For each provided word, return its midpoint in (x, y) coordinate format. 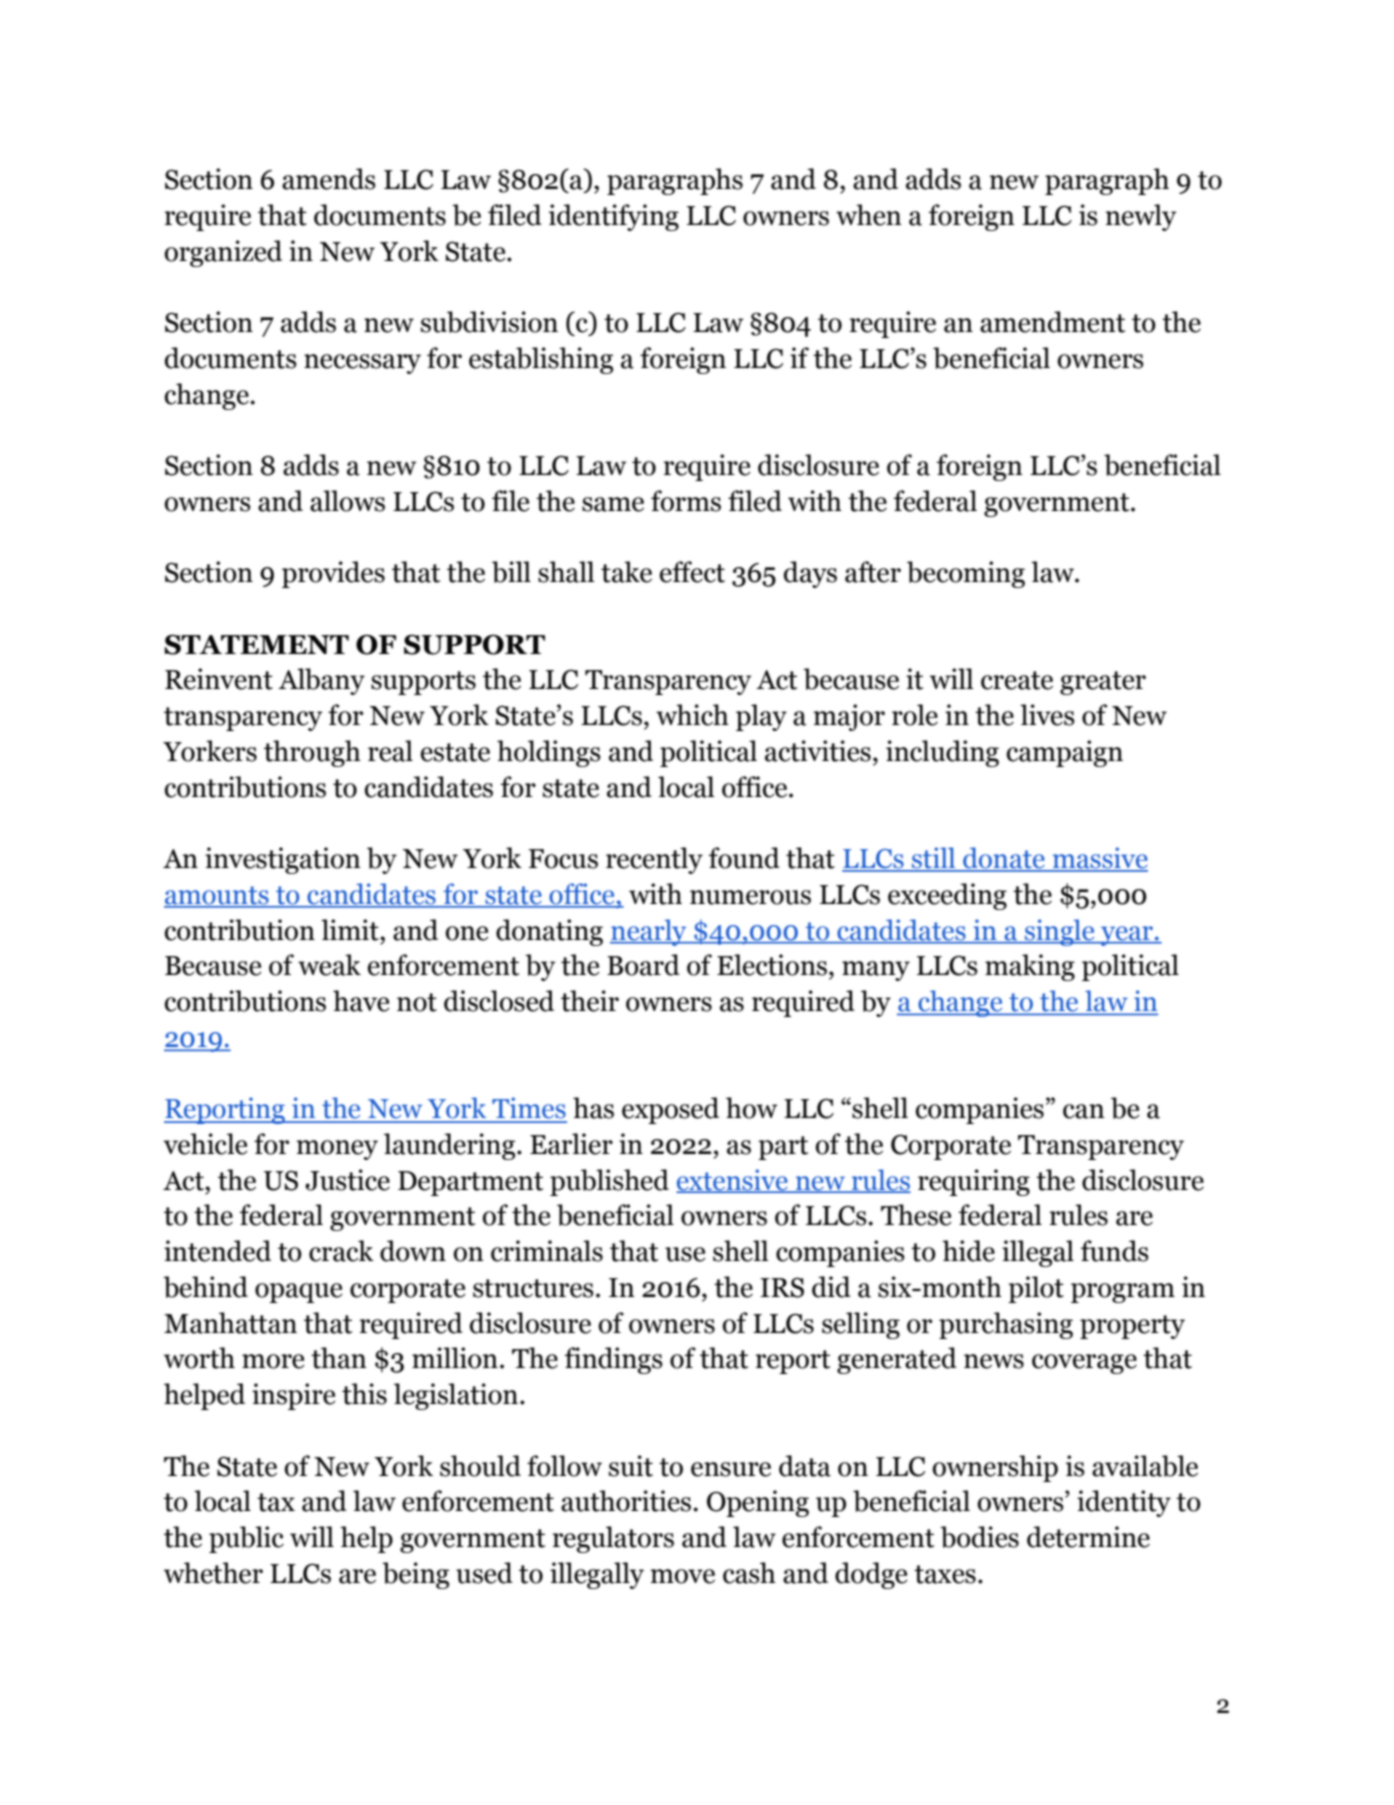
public (246, 1539)
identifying (614, 217)
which (692, 715)
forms (686, 501)
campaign (1065, 753)
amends (329, 179)
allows (347, 501)
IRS (782, 1287)
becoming (966, 574)
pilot (1036, 1289)
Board (643, 965)
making (1030, 967)
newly (1141, 217)
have (361, 1001)
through (312, 753)
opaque (299, 1293)
